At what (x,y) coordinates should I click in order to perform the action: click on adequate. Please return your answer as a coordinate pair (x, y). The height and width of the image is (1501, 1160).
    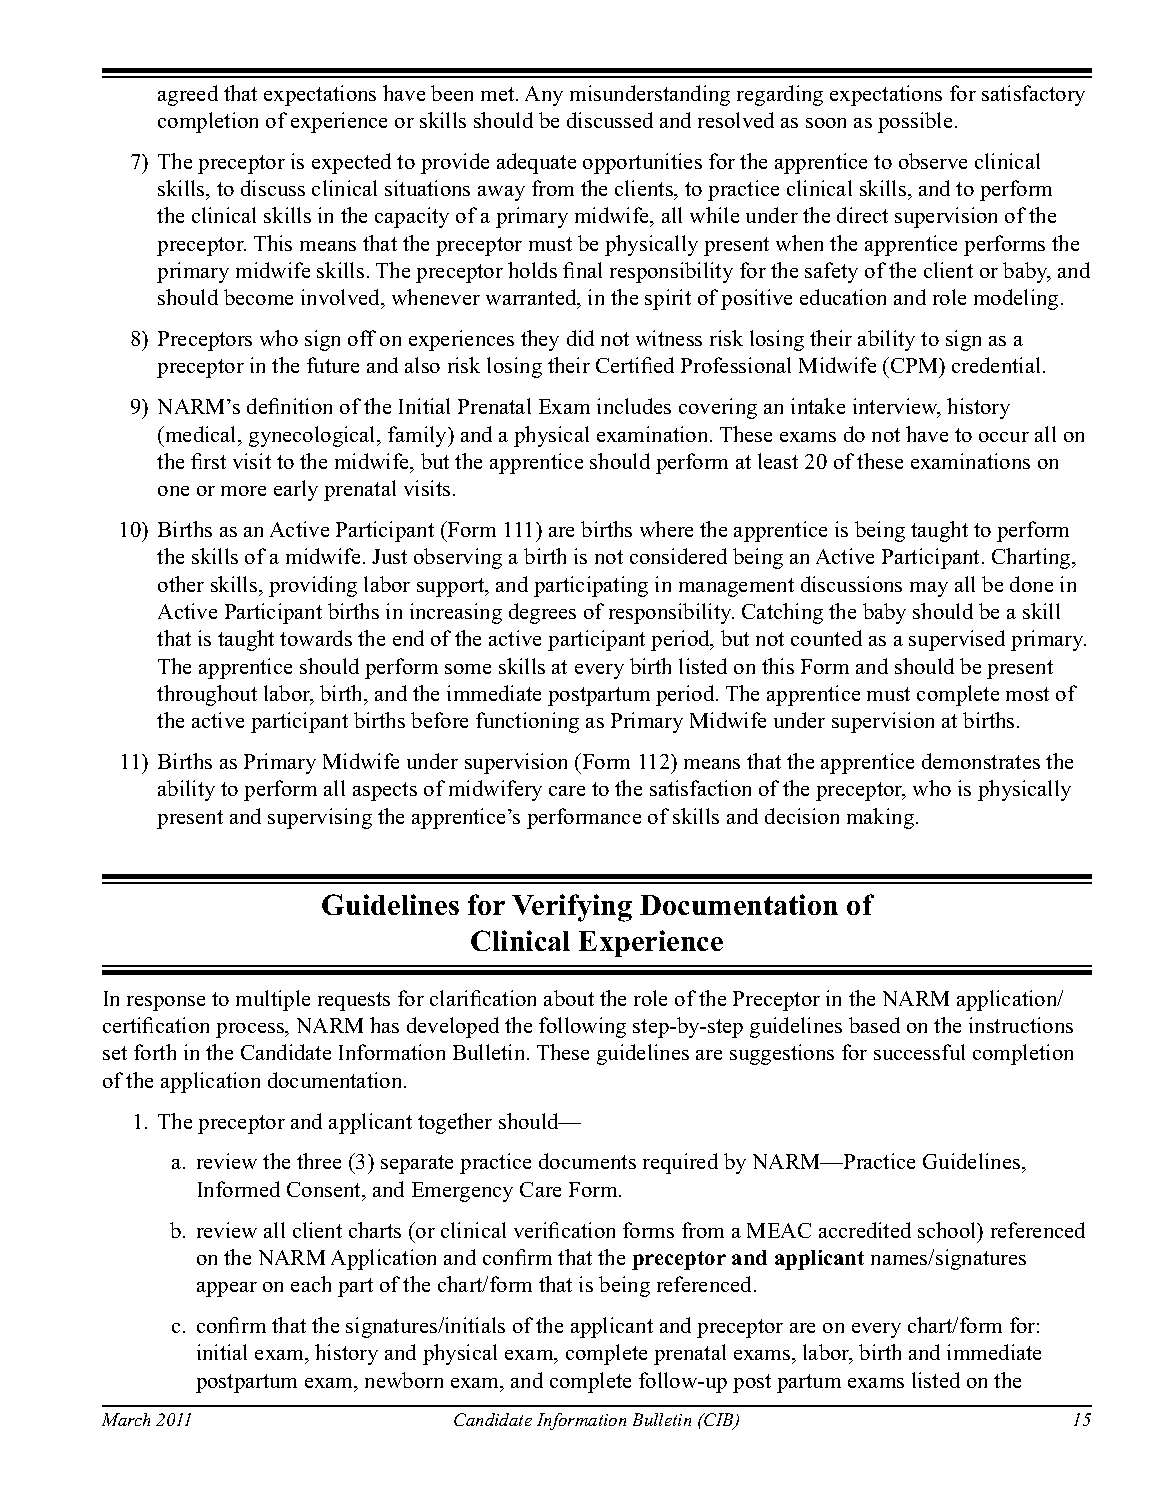
    Looking at the image, I should click on (536, 163).
